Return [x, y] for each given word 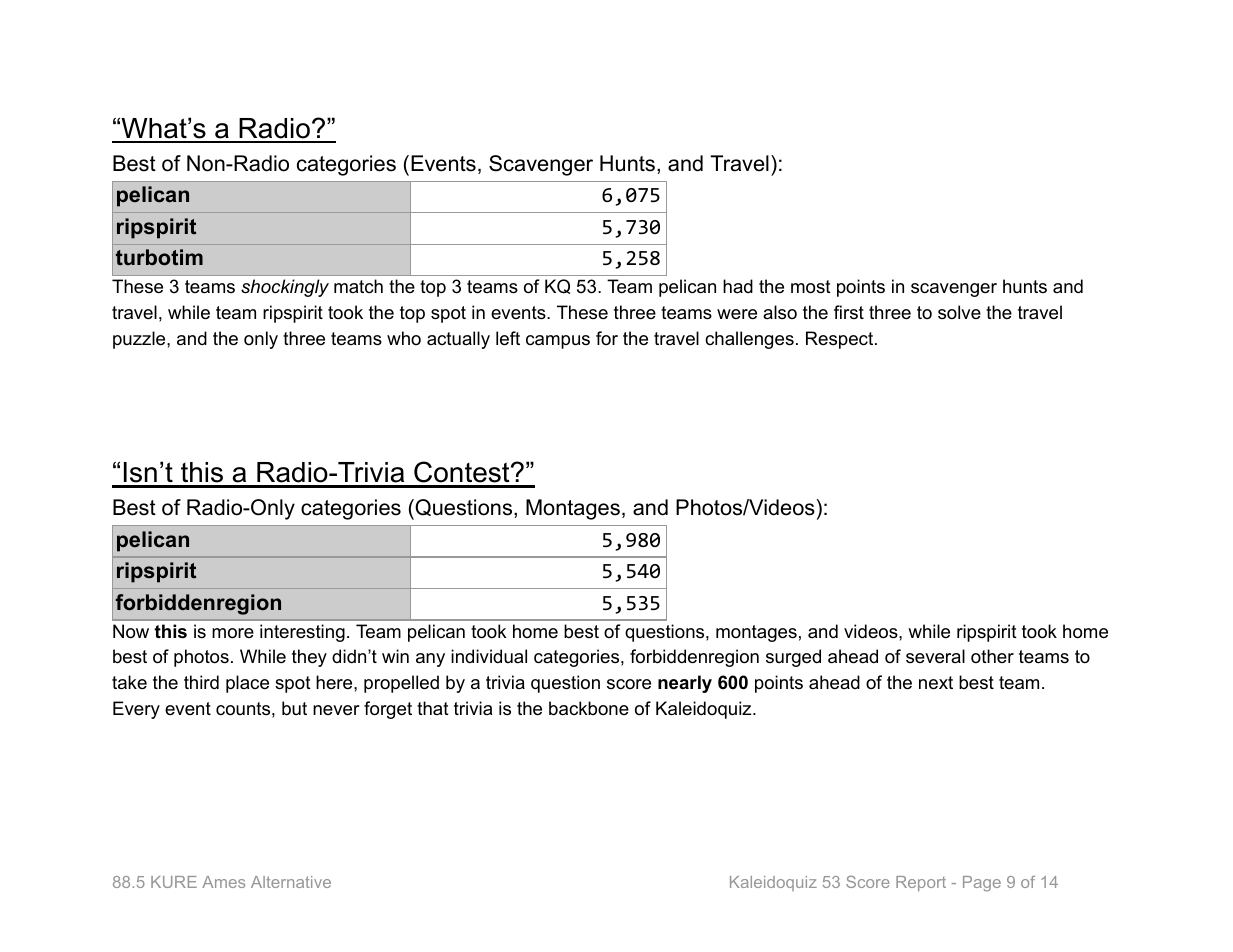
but [294, 708]
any [430, 660]
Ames [223, 882]
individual [489, 656]
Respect [841, 340]
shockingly [285, 288]
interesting [302, 633]
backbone [589, 708]
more [233, 633]
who [404, 338]
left [508, 338]
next [936, 683]
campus [558, 342]
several [935, 656]
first [849, 312]
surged [793, 658]
